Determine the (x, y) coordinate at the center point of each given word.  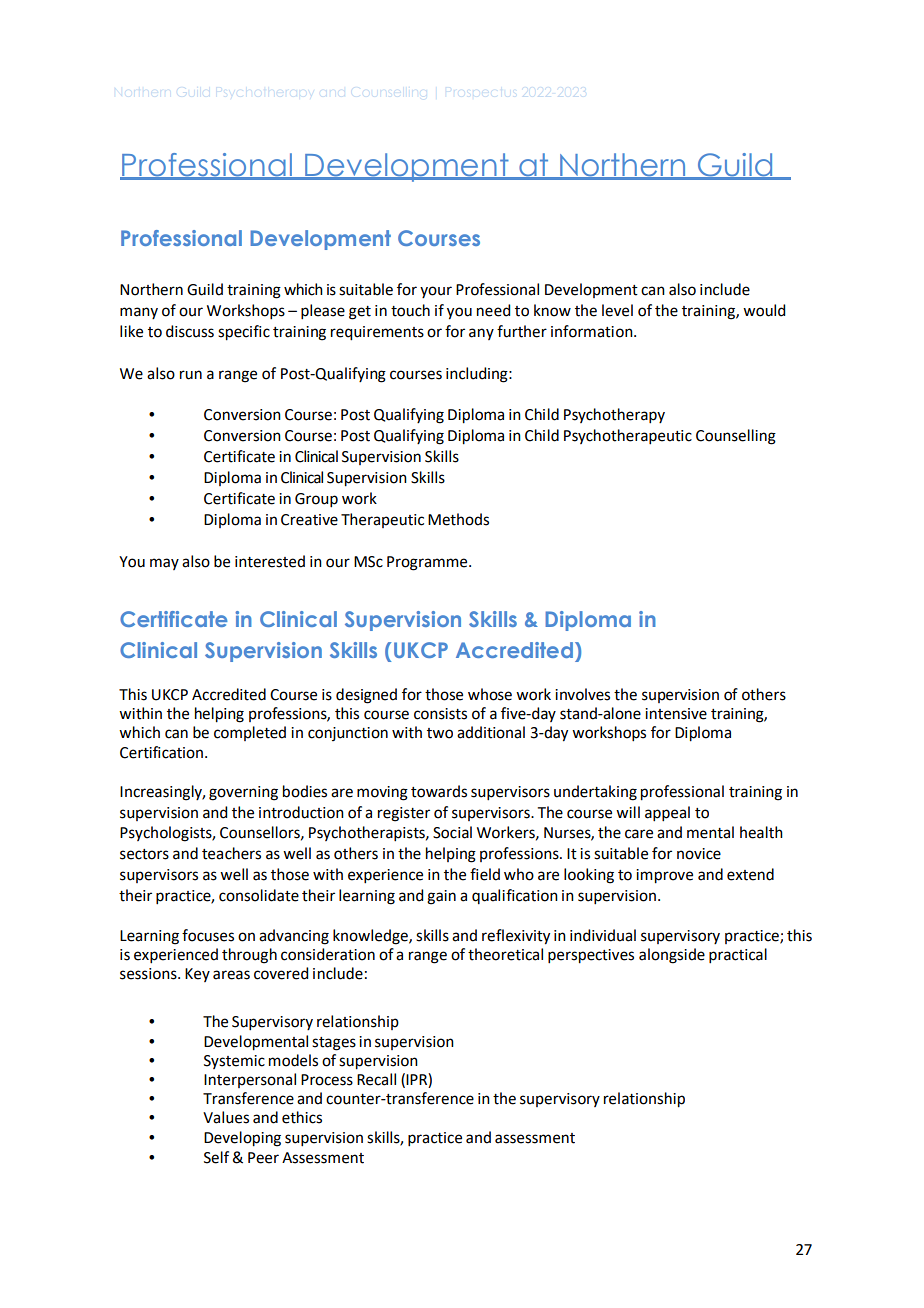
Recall (376, 1079)
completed (250, 733)
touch (410, 310)
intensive (676, 714)
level (617, 310)
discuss (190, 331)
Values (226, 1117)
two (440, 733)
